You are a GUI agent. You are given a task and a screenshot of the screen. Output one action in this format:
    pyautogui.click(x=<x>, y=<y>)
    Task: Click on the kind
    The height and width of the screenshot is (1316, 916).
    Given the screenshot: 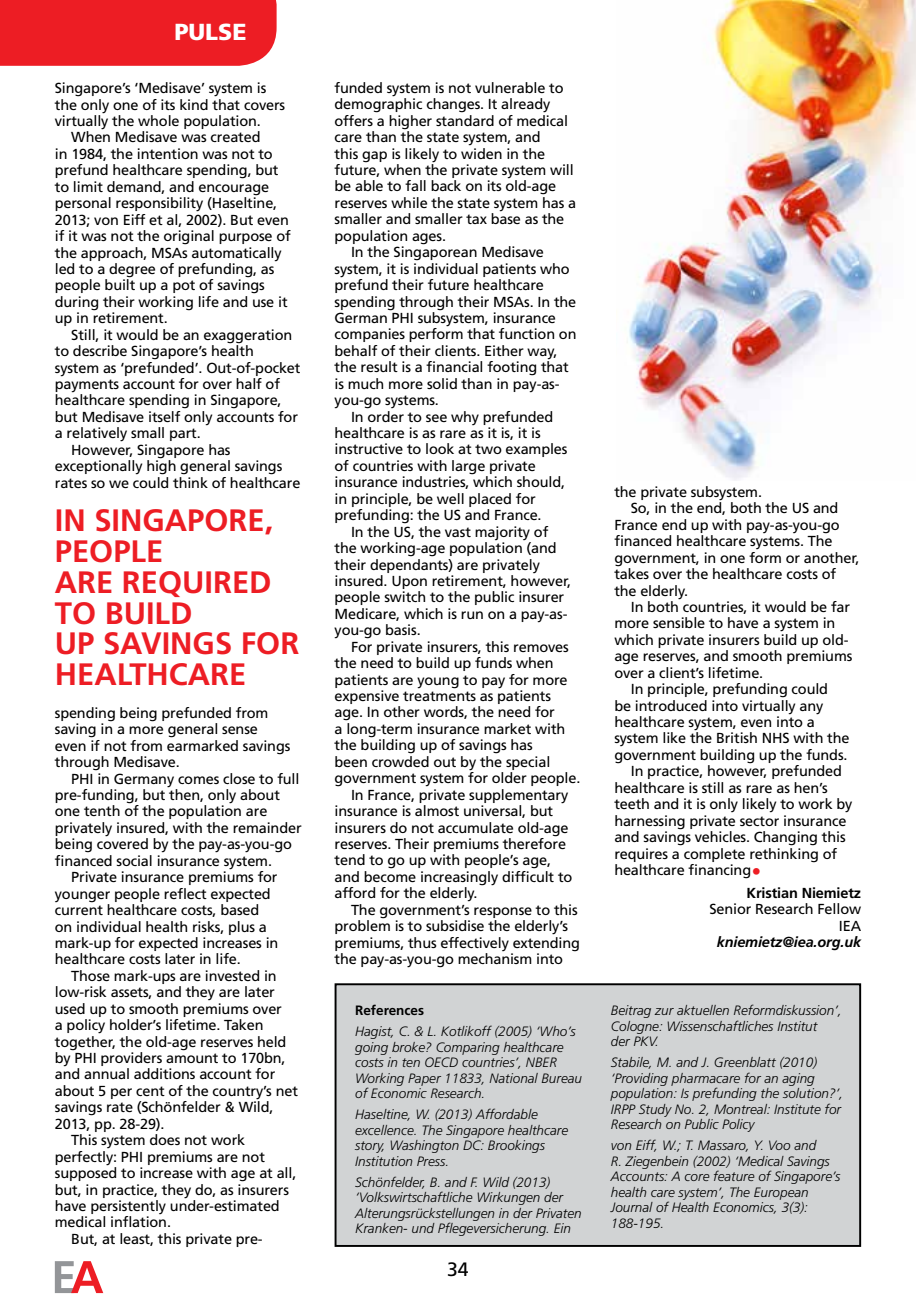 What is the action you would take?
    pyautogui.click(x=194, y=104)
